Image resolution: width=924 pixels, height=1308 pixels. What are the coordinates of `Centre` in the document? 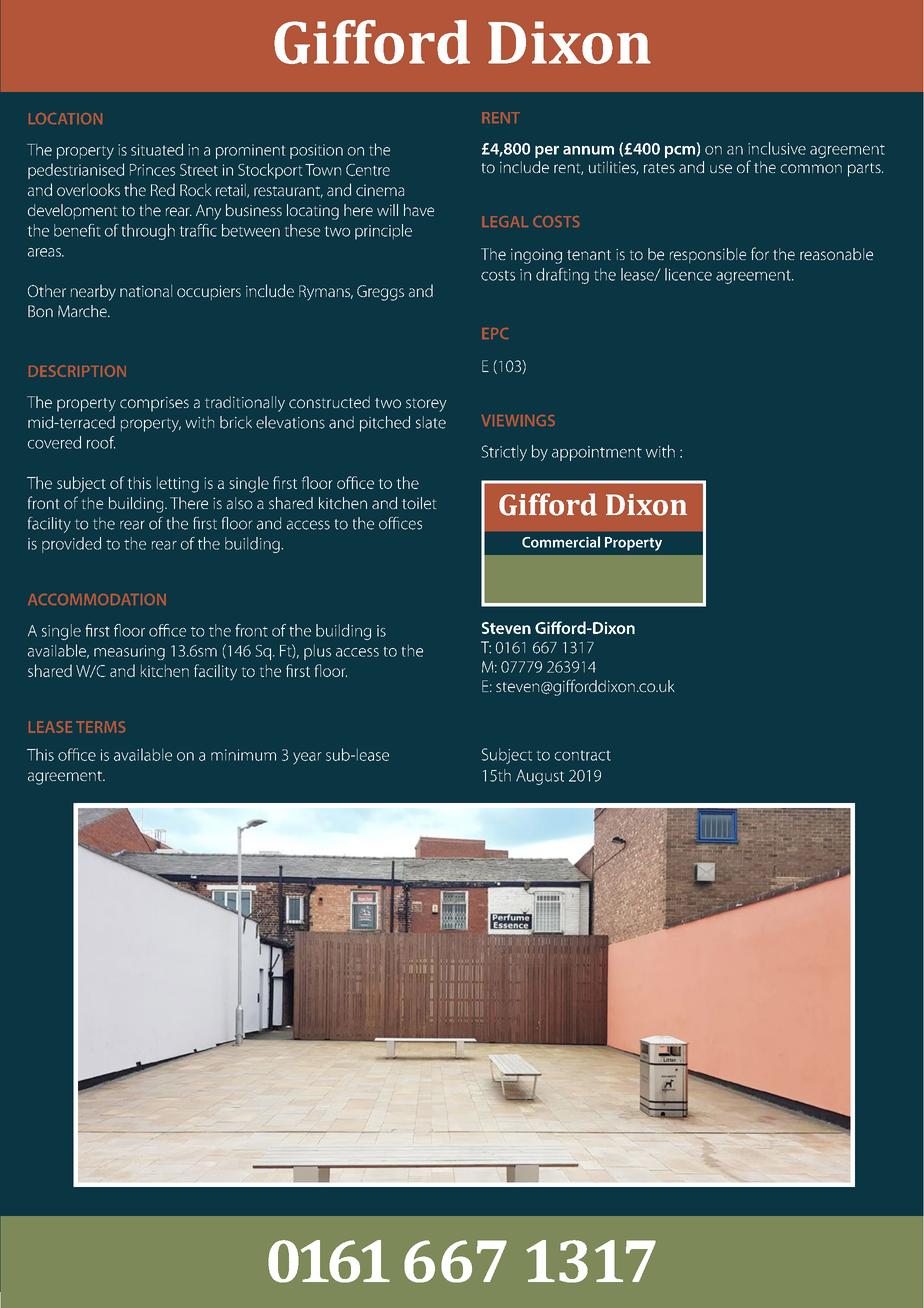 It's located at (368, 170).
